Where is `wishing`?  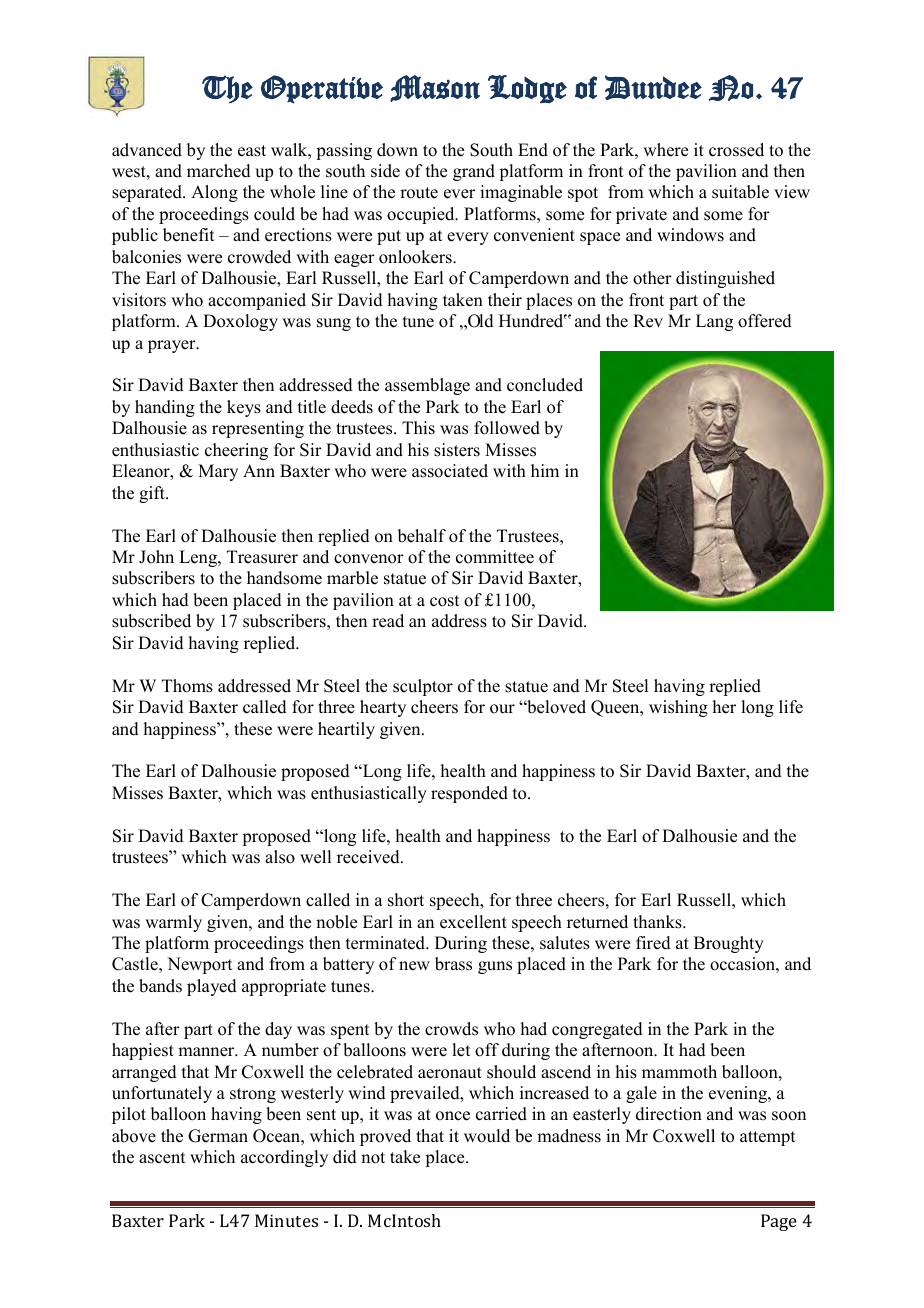
wishing is located at coordinates (678, 708).
